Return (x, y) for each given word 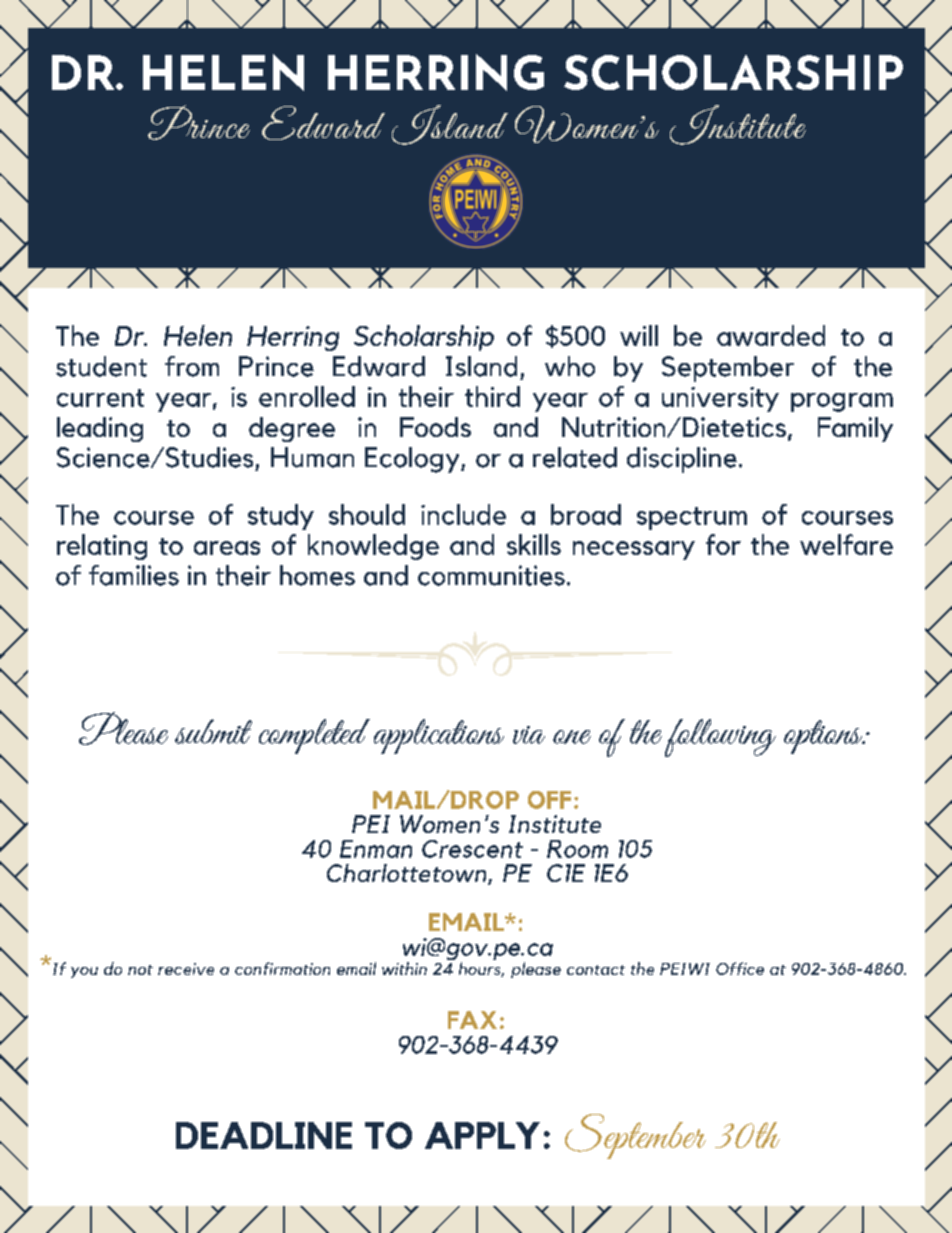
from (192, 366)
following (720, 738)
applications (439, 736)
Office (740, 968)
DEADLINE (264, 1135)
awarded (771, 335)
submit (213, 731)
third (492, 396)
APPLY (482, 1135)
